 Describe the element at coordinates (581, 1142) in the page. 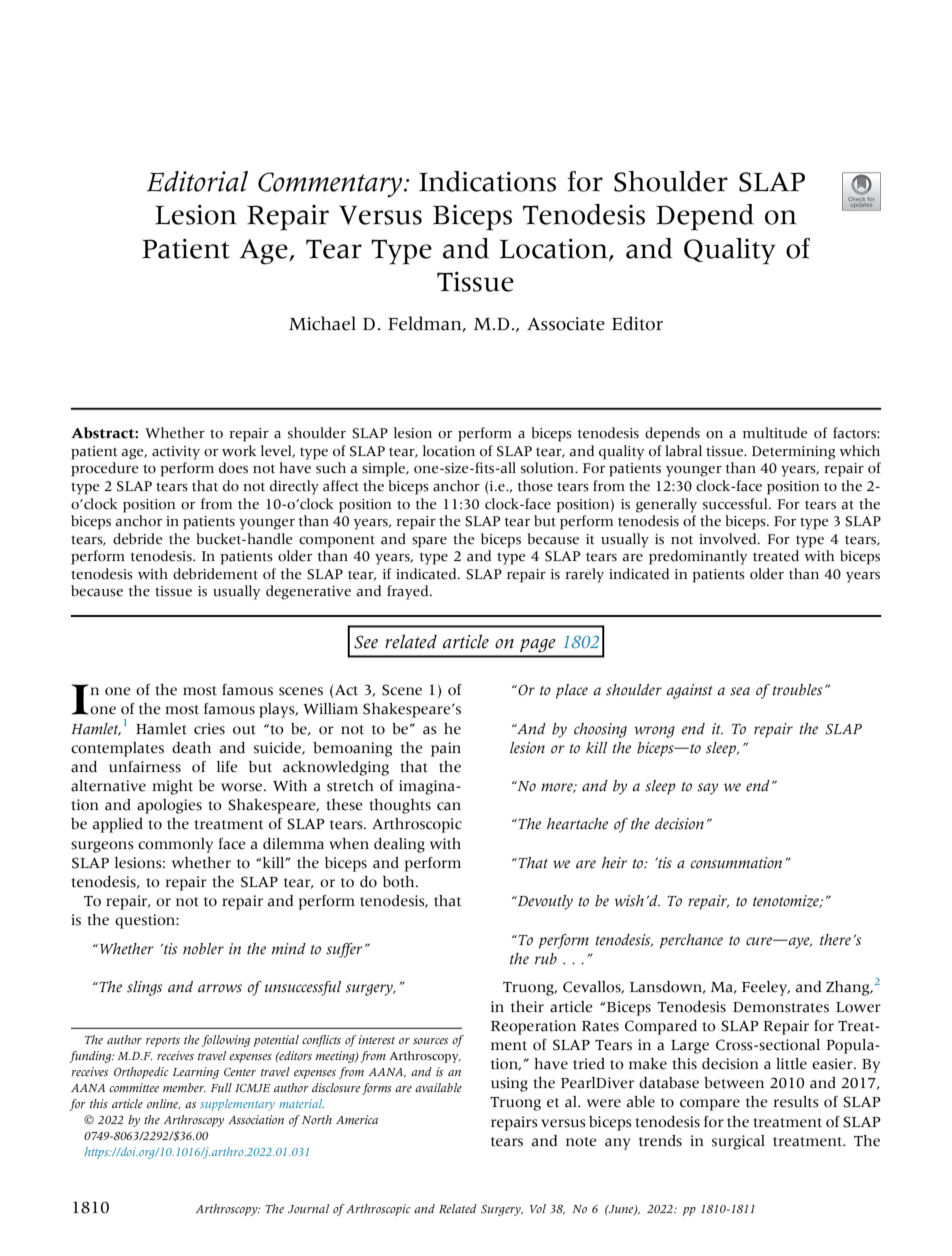

I see `note` at that location.
